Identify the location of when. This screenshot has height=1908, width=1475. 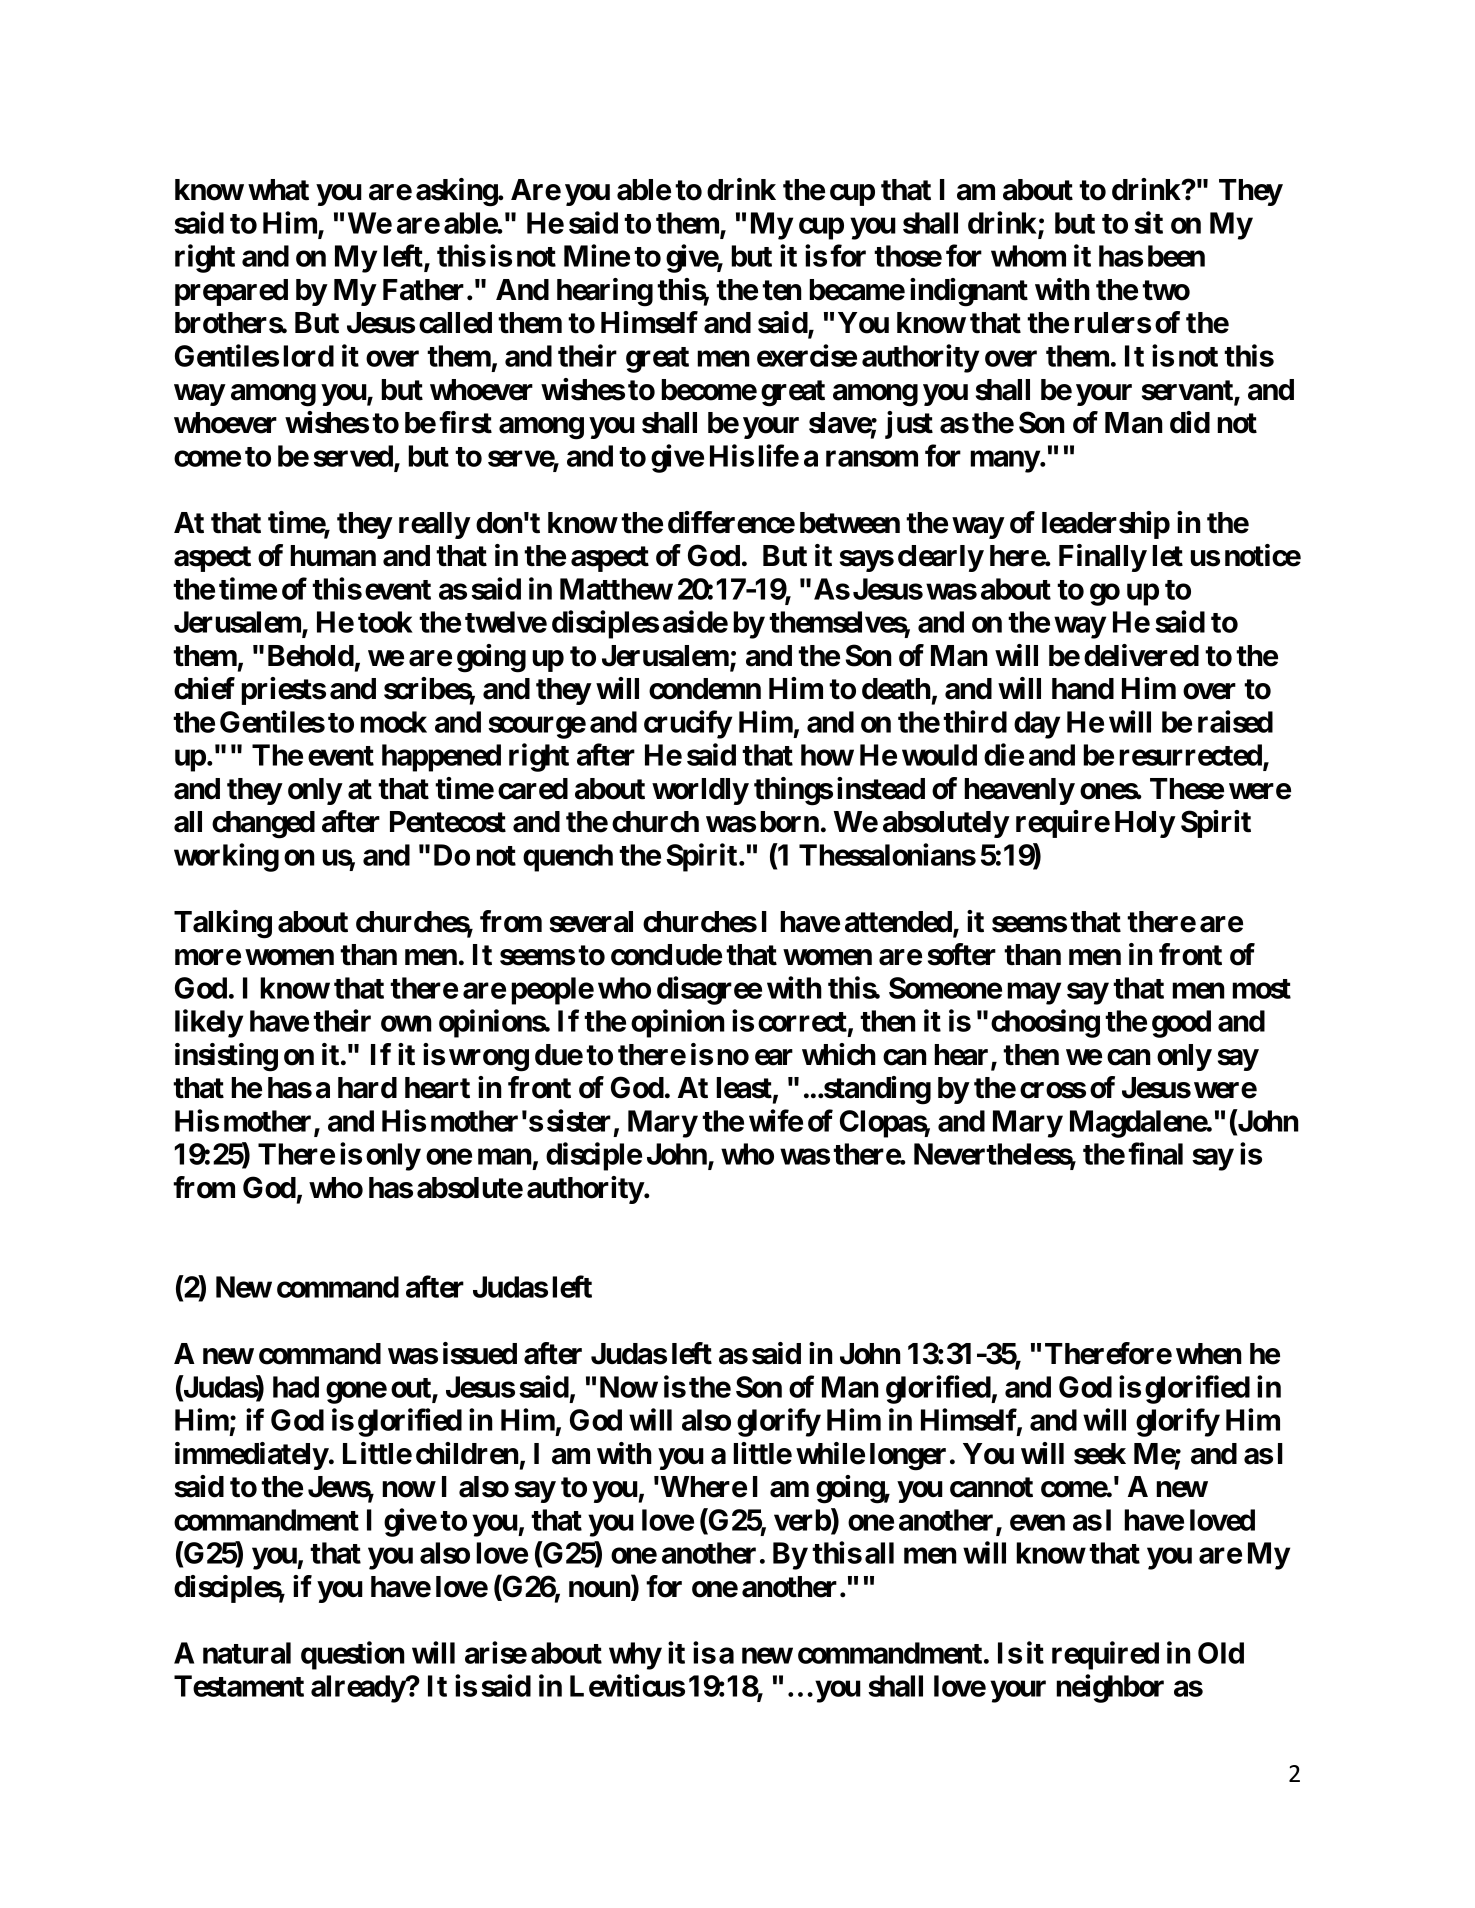
(1209, 1354).
